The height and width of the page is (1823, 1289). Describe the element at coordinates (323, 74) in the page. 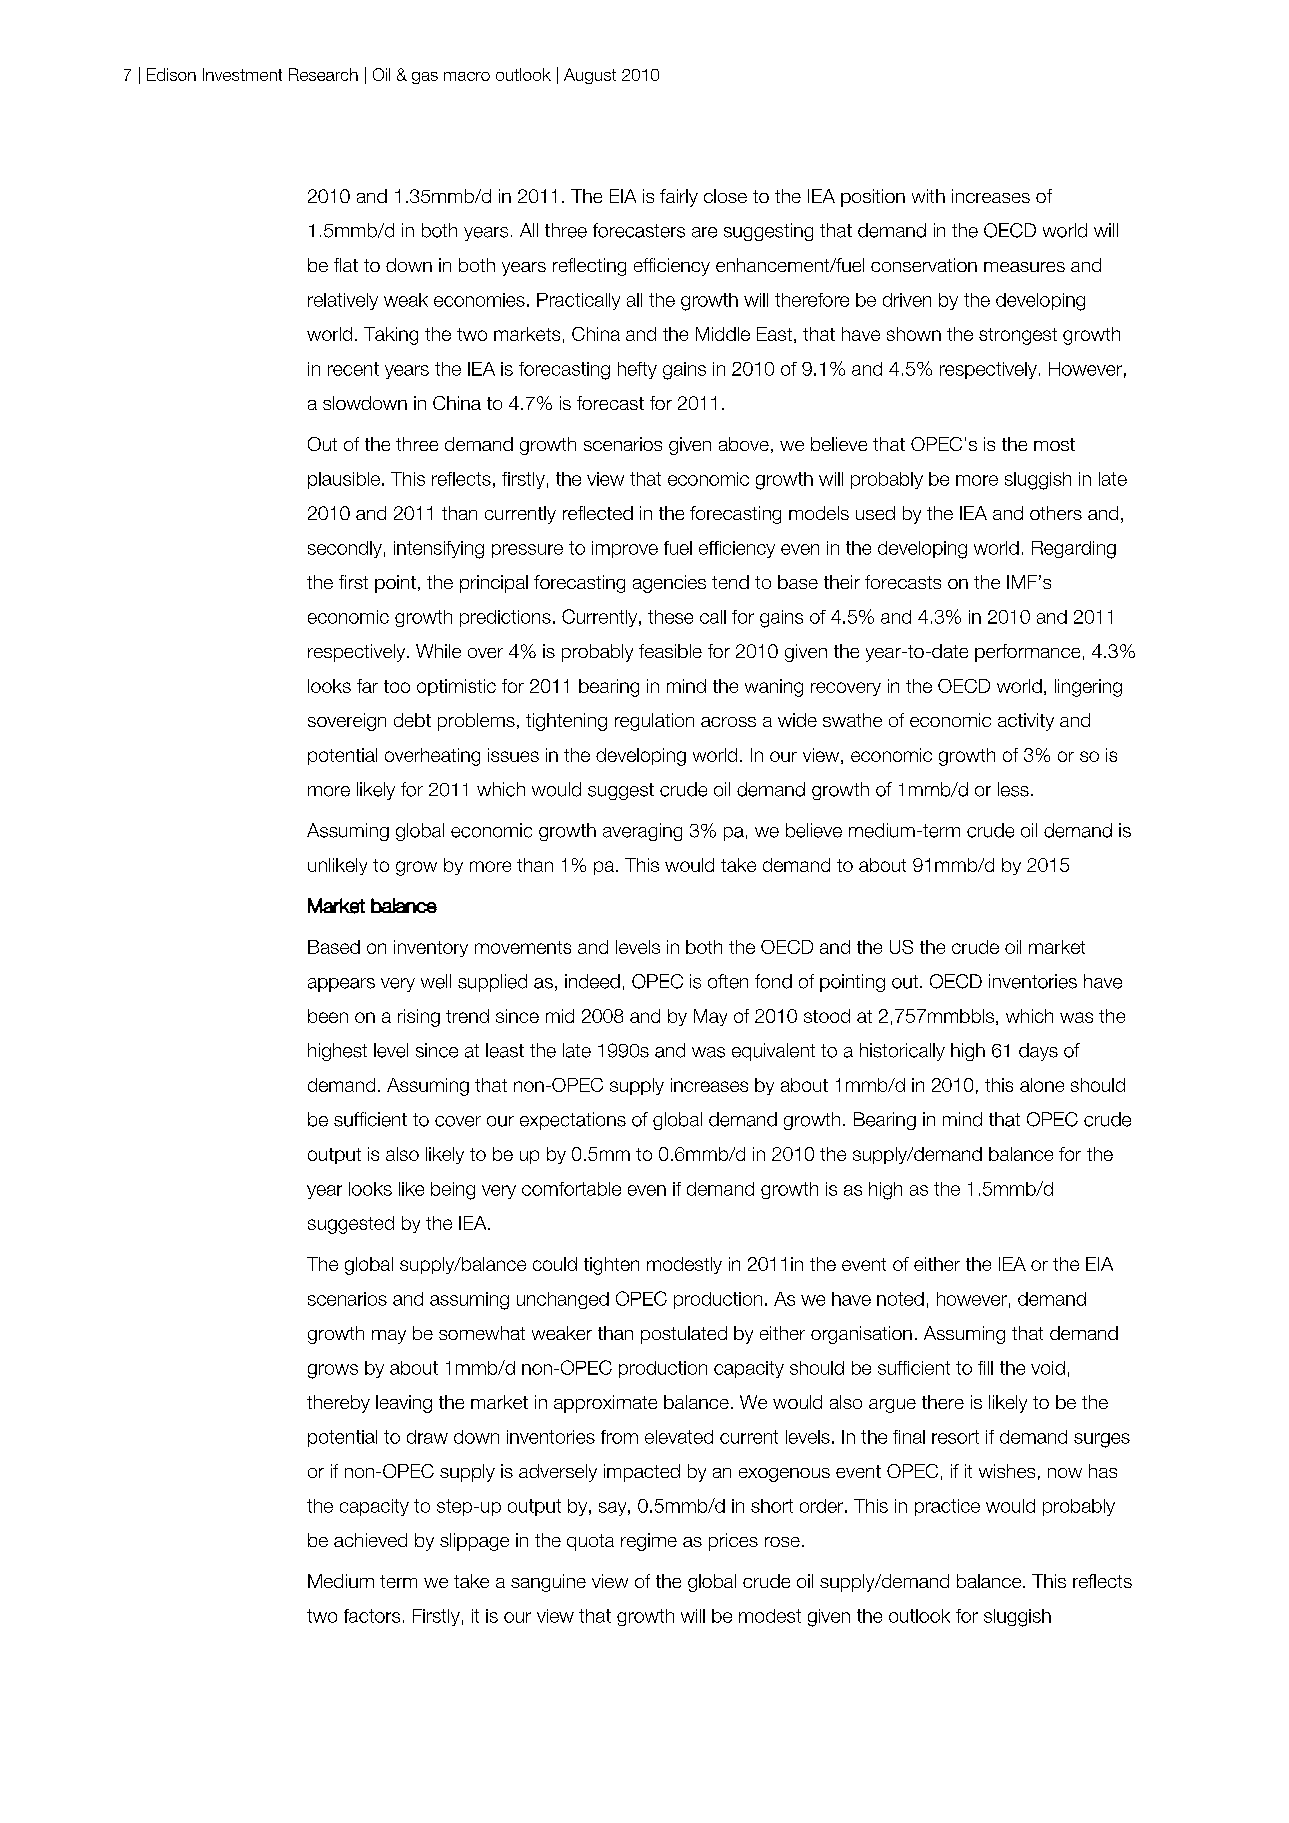

I see `Research` at that location.
